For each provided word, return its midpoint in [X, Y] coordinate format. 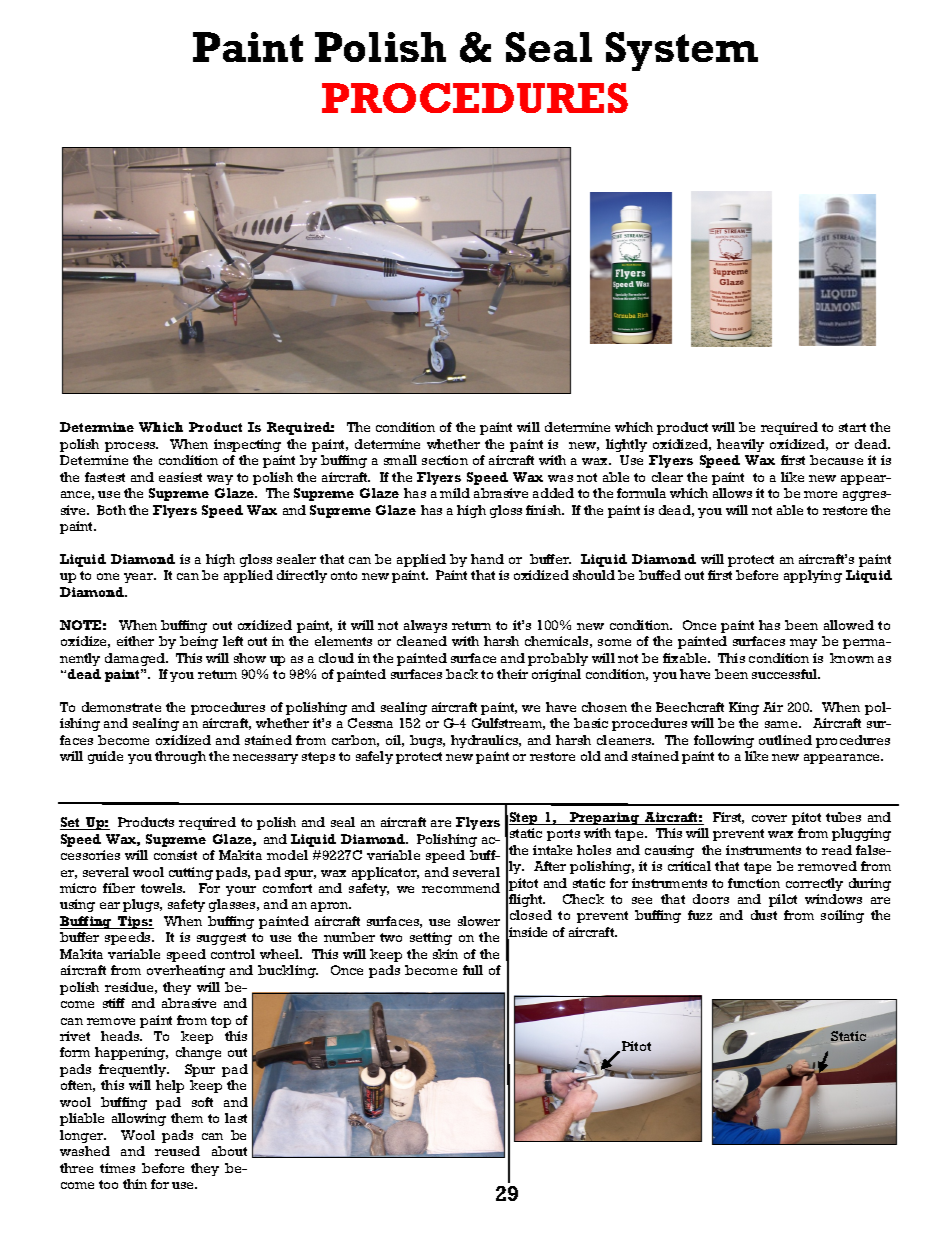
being [199, 642]
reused [177, 1151]
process [131, 447]
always [425, 626]
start [852, 427]
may [803, 644]
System [682, 51]
